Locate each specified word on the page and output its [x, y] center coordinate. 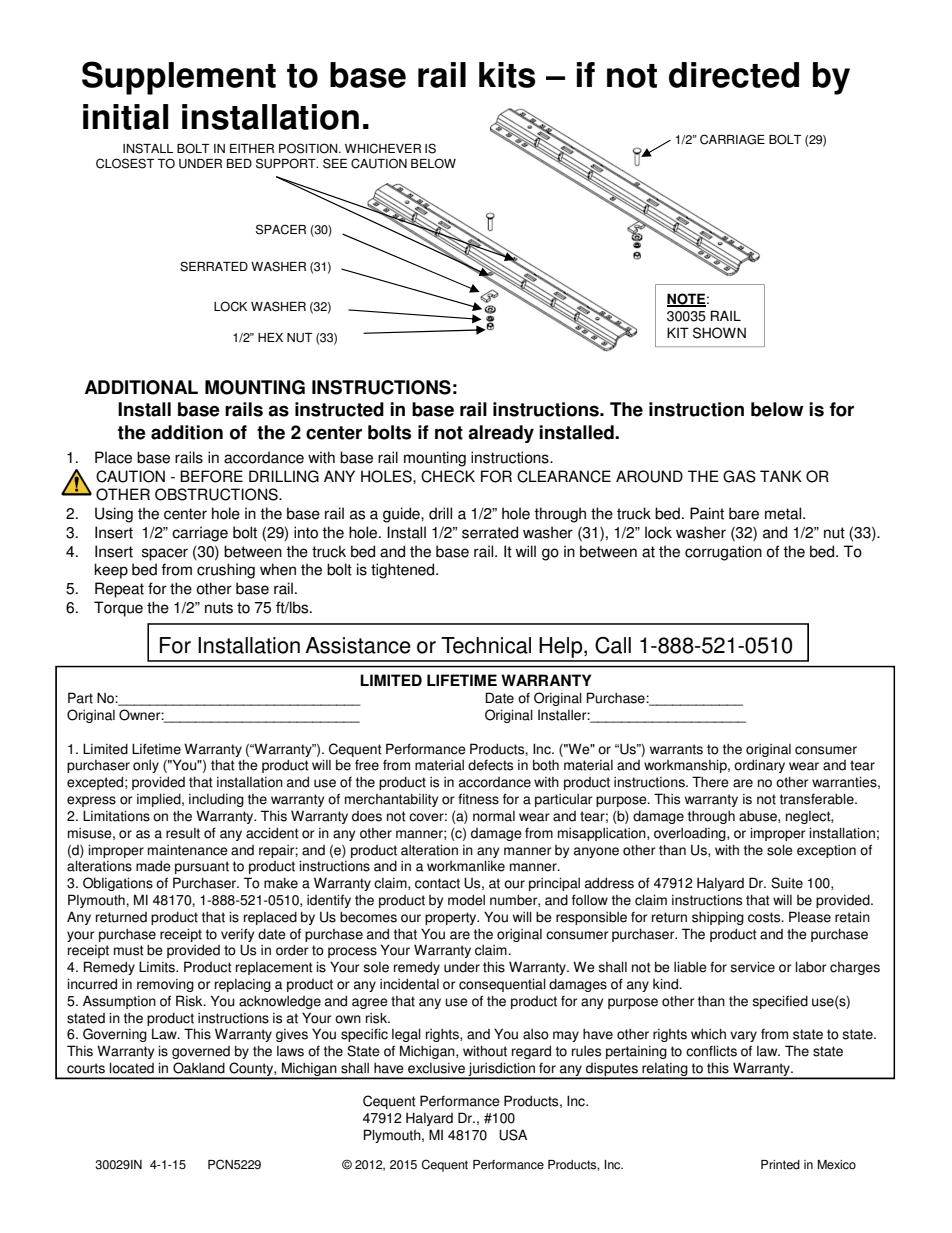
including [216, 800]
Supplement [179, 78]
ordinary [759, 766]
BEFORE [211, 476]
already [501, 434]
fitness [478, 799]
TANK [781, 476]
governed [201, 1052]
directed [734, 75]
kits [507, 75]
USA [513, 1135]
